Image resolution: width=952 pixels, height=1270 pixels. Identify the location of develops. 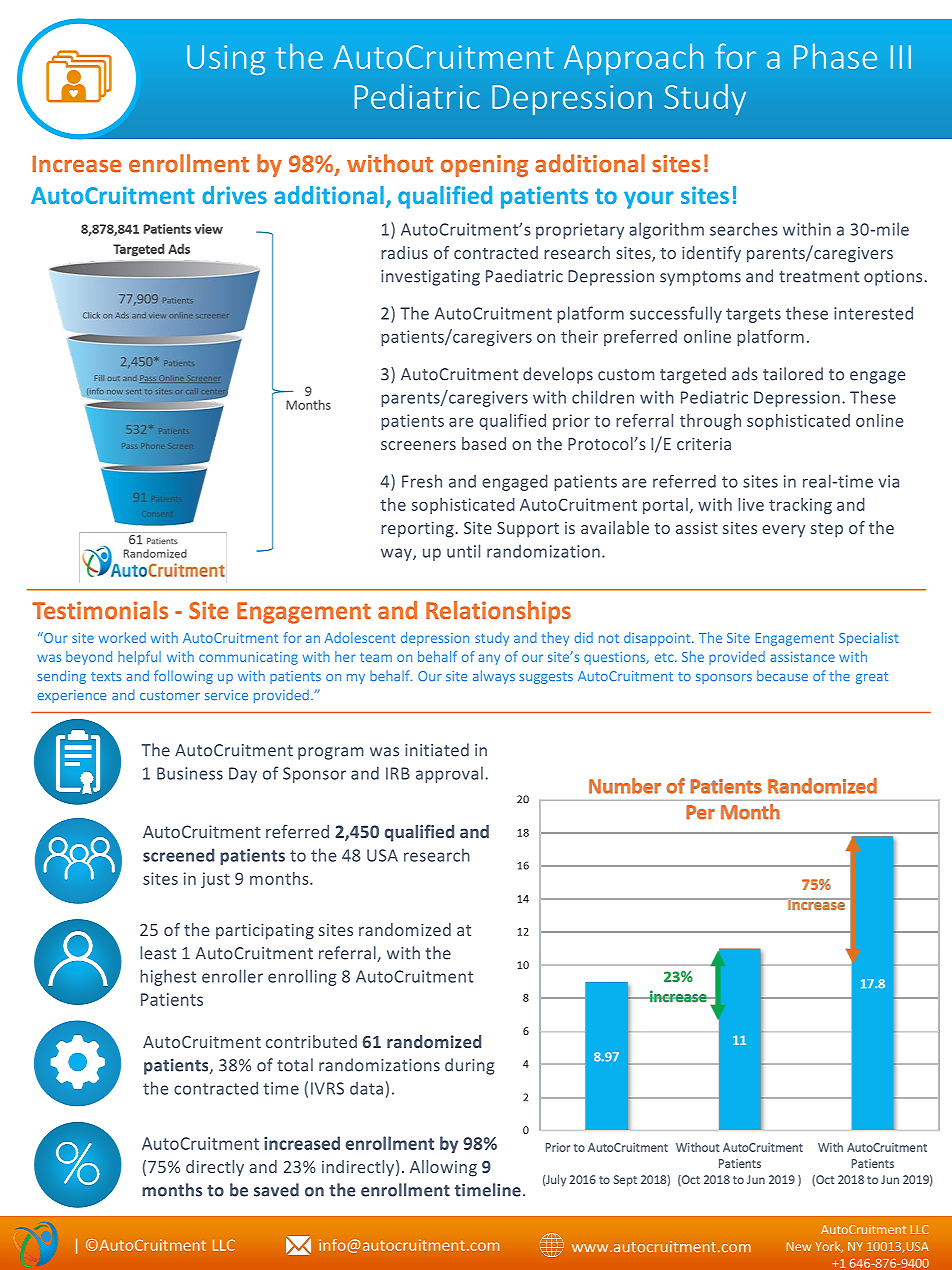
(558, 375).
